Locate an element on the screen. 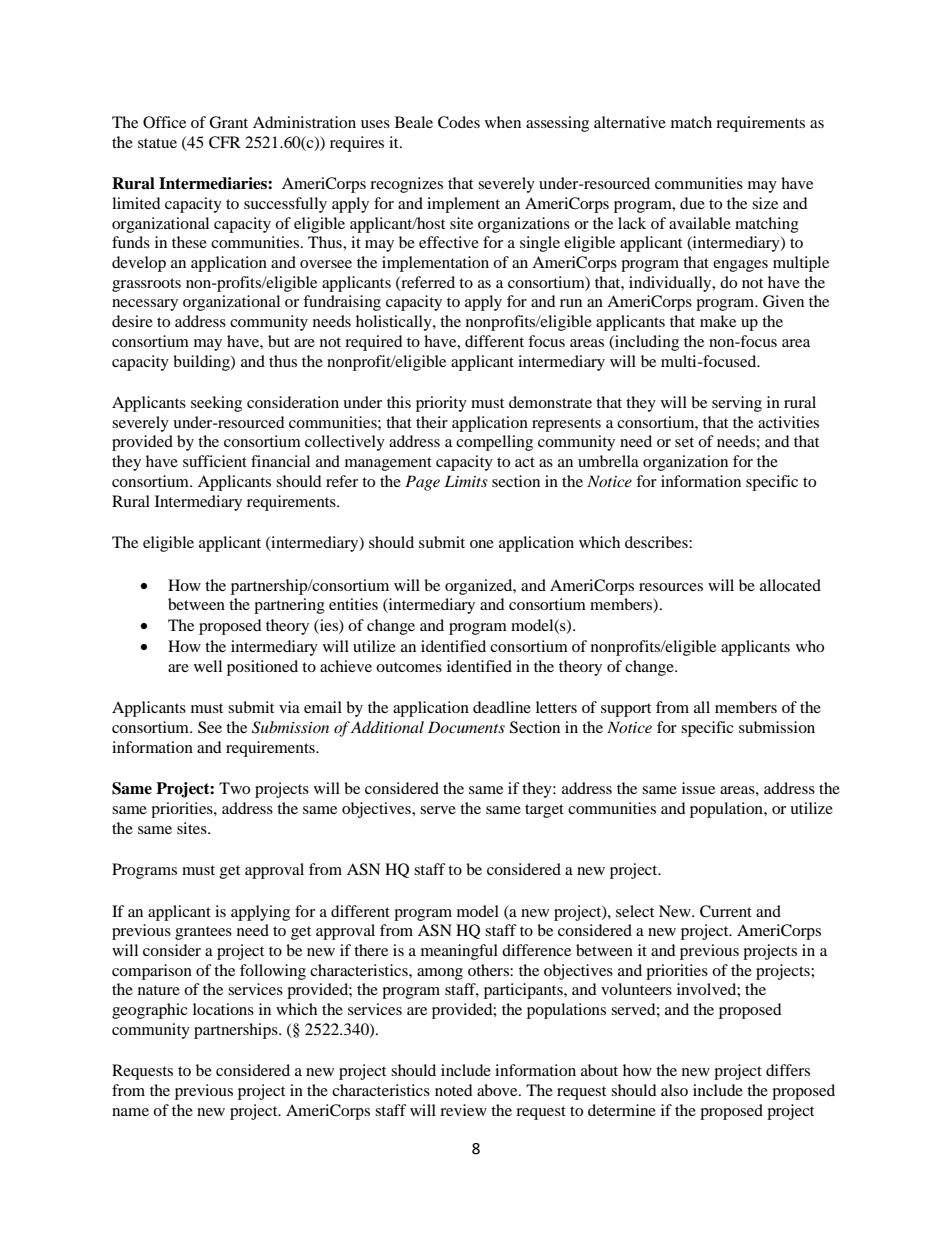 This screenshot has height=1233, width=952. seeking is located at coordinates (216, 404).
